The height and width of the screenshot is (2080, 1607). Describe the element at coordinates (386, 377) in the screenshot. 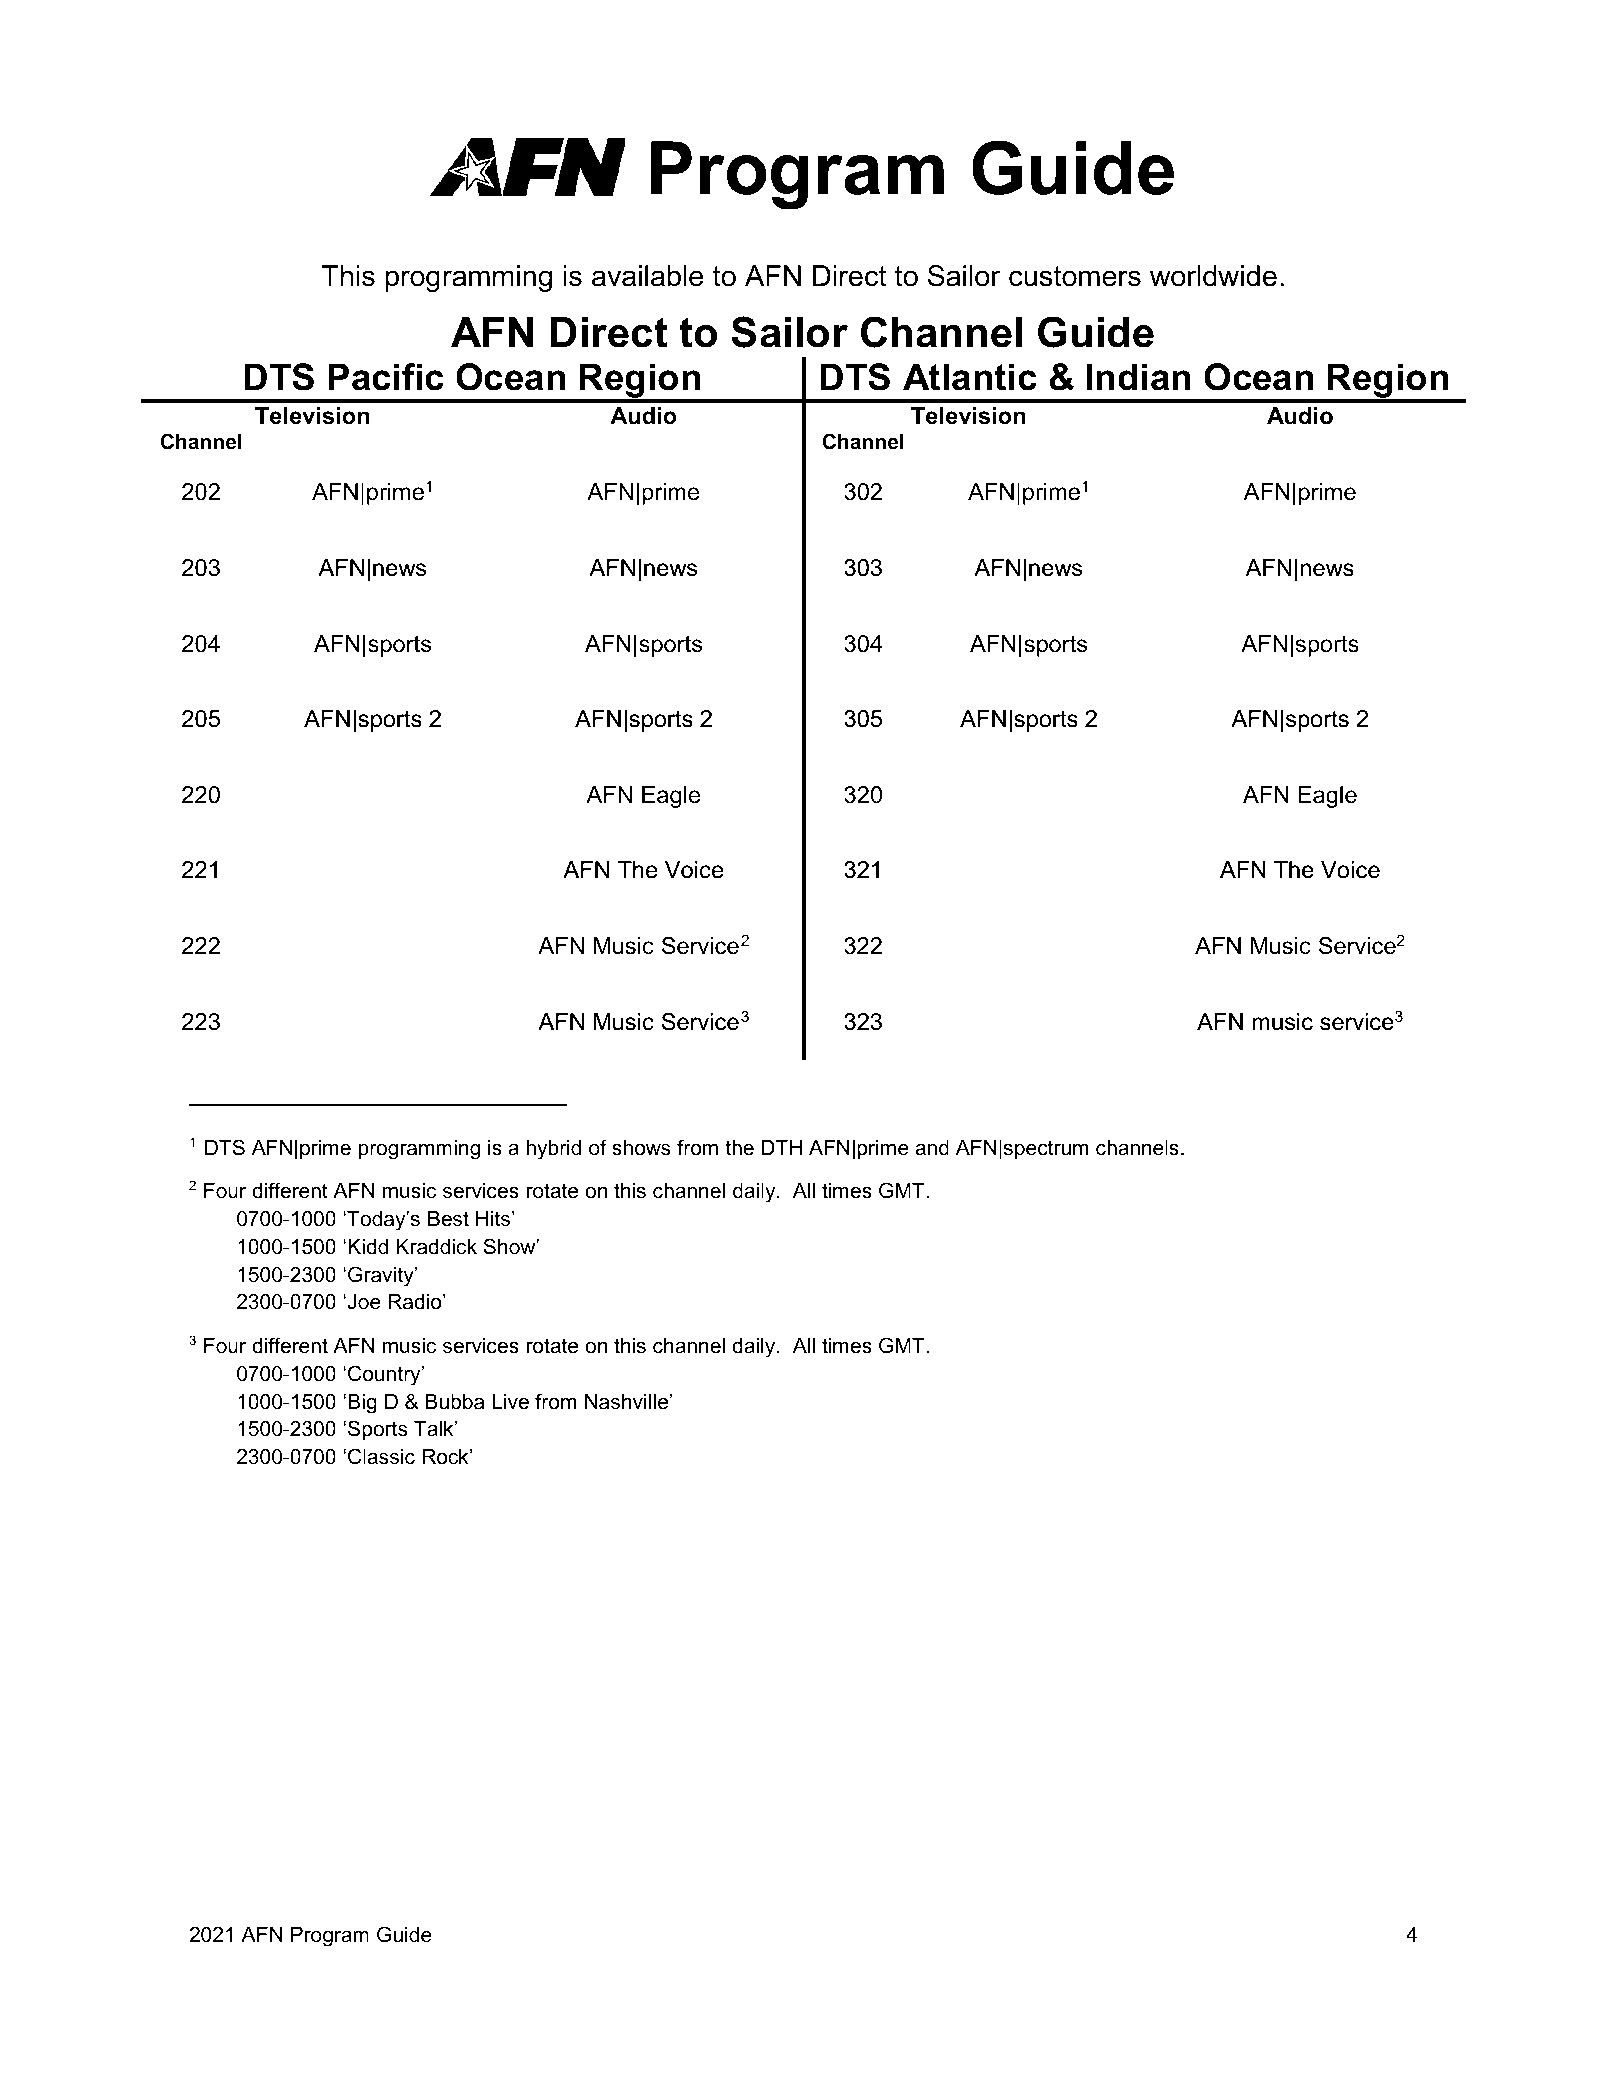

I see `Pacific` at that location.
